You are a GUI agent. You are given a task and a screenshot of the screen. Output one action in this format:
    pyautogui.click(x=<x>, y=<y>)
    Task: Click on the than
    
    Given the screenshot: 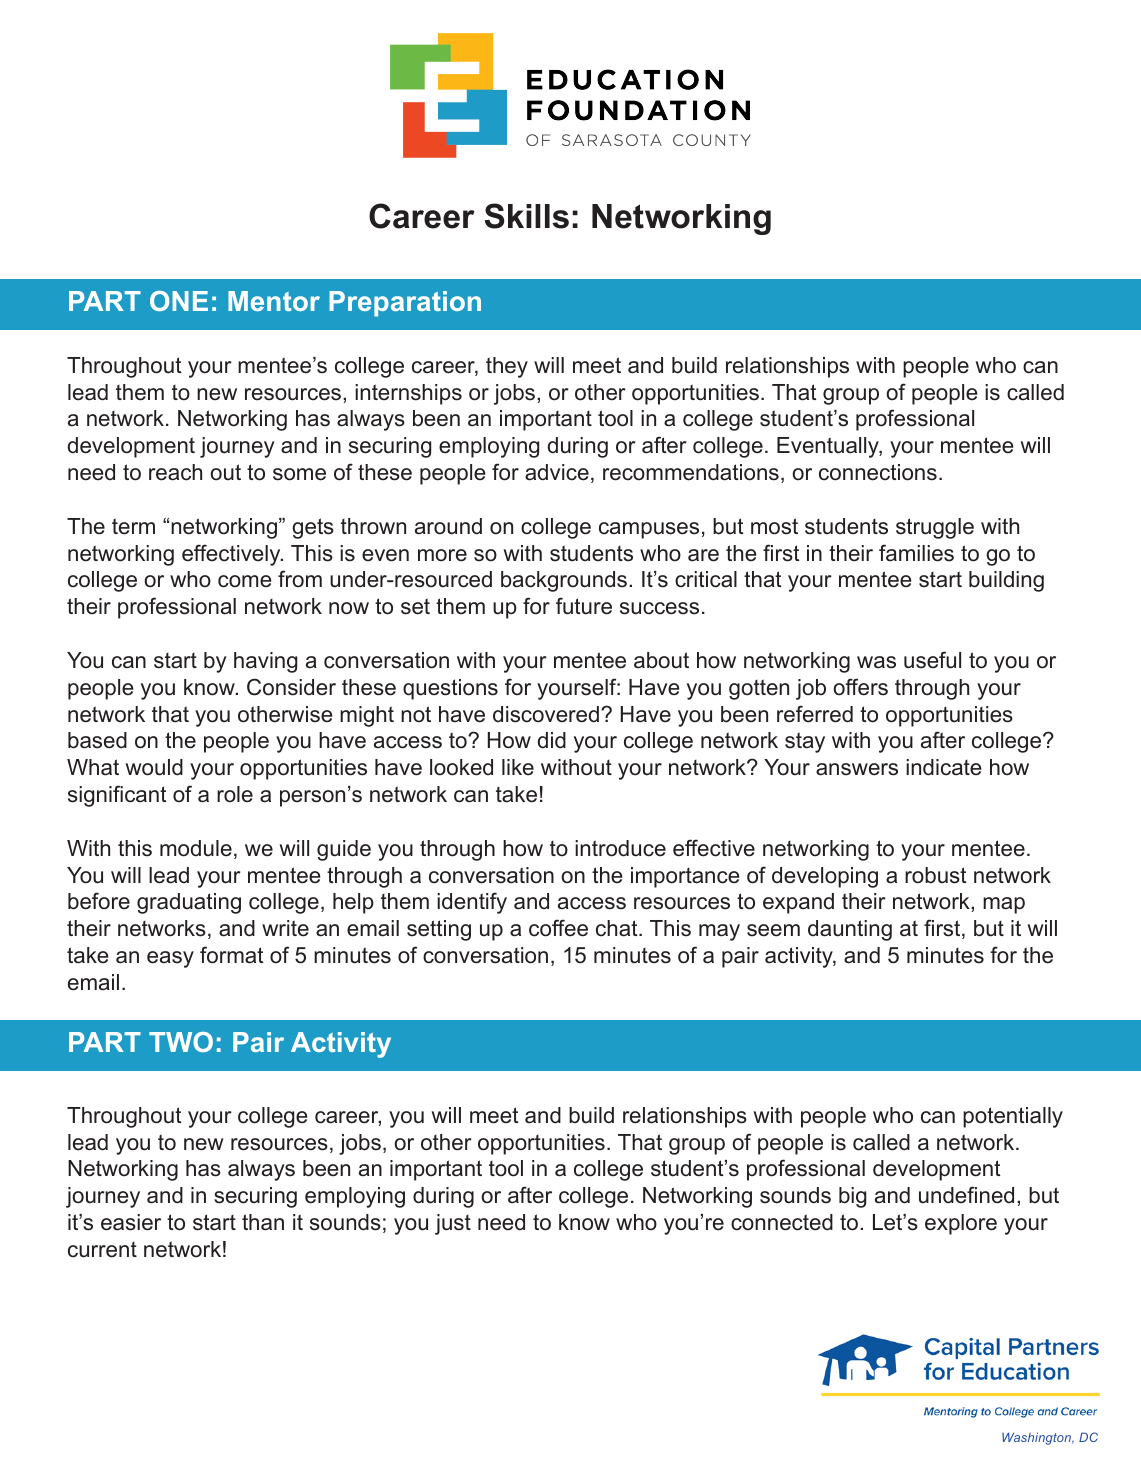 What is the action you would take?
    pyautogui.click(x=263, y=1222)
